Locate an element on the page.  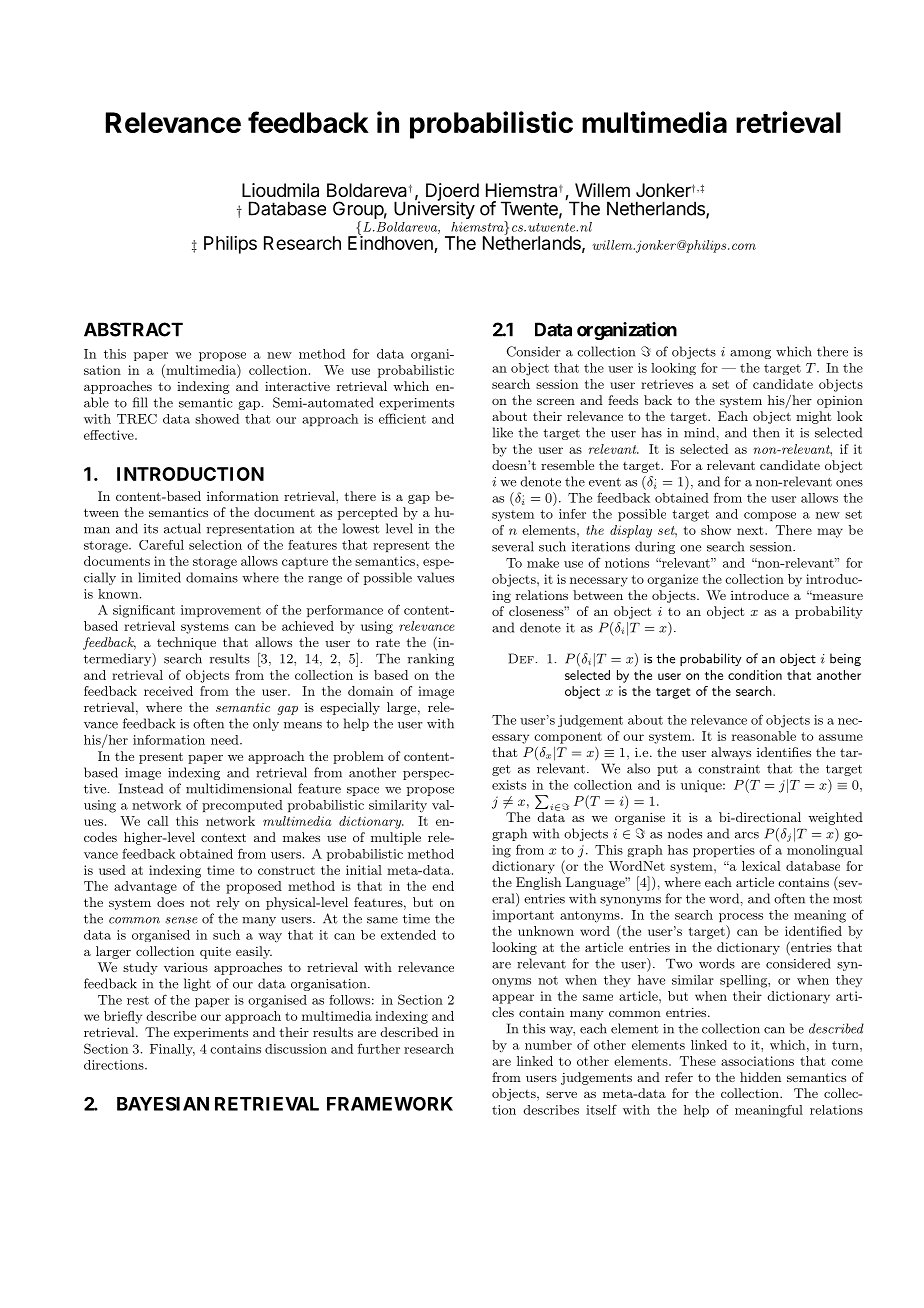
limited is located at coordinates (159, 577).
